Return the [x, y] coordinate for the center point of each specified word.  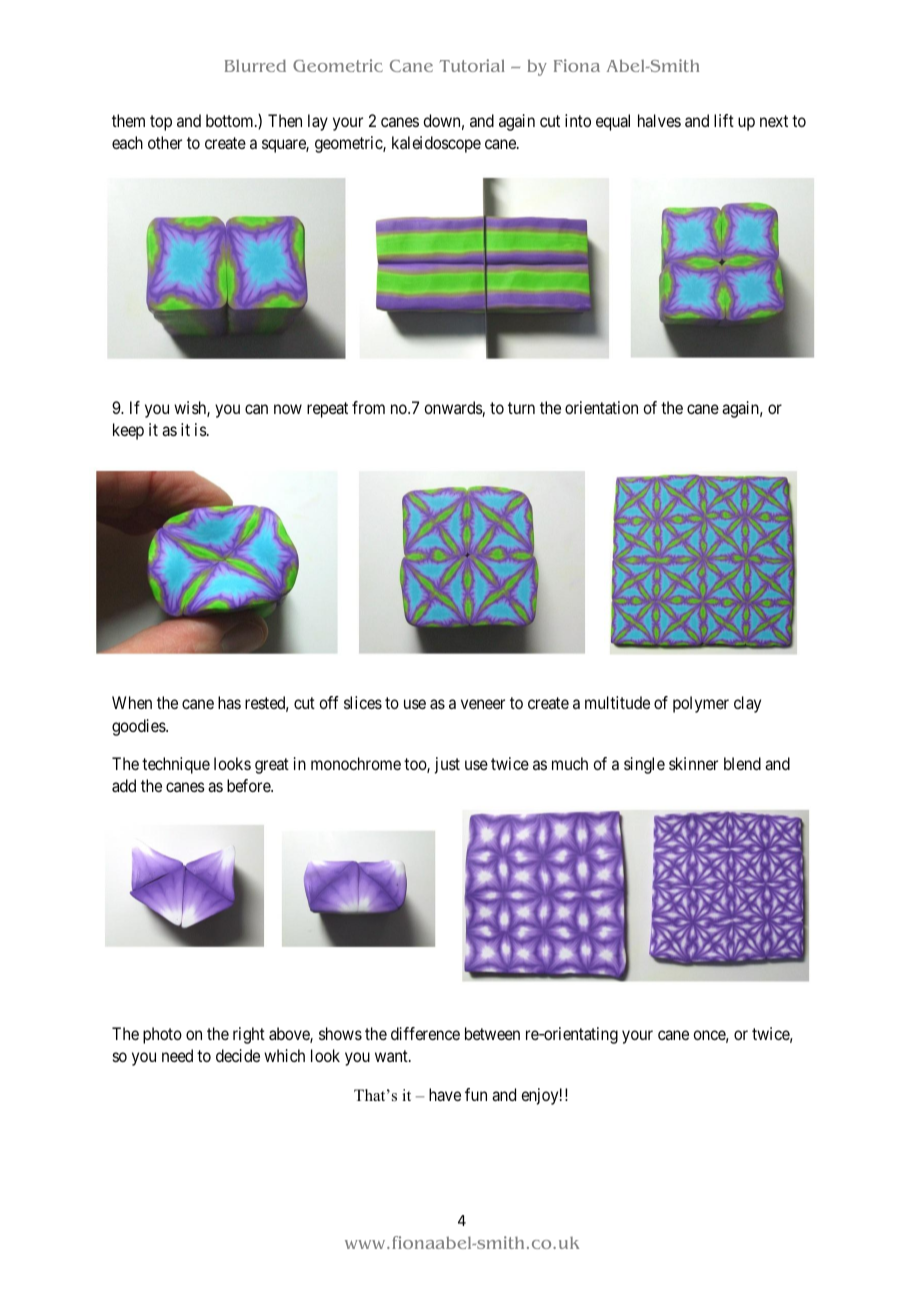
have [445, 1094]
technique [176, 765]
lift [724, 120]
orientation [601, 407]
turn [521, 408]
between [492, 1033]
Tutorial [472, 65]
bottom [231, 120]
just [447, 765]
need [177, 1055]
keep [128, 431]
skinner [693, 763]
